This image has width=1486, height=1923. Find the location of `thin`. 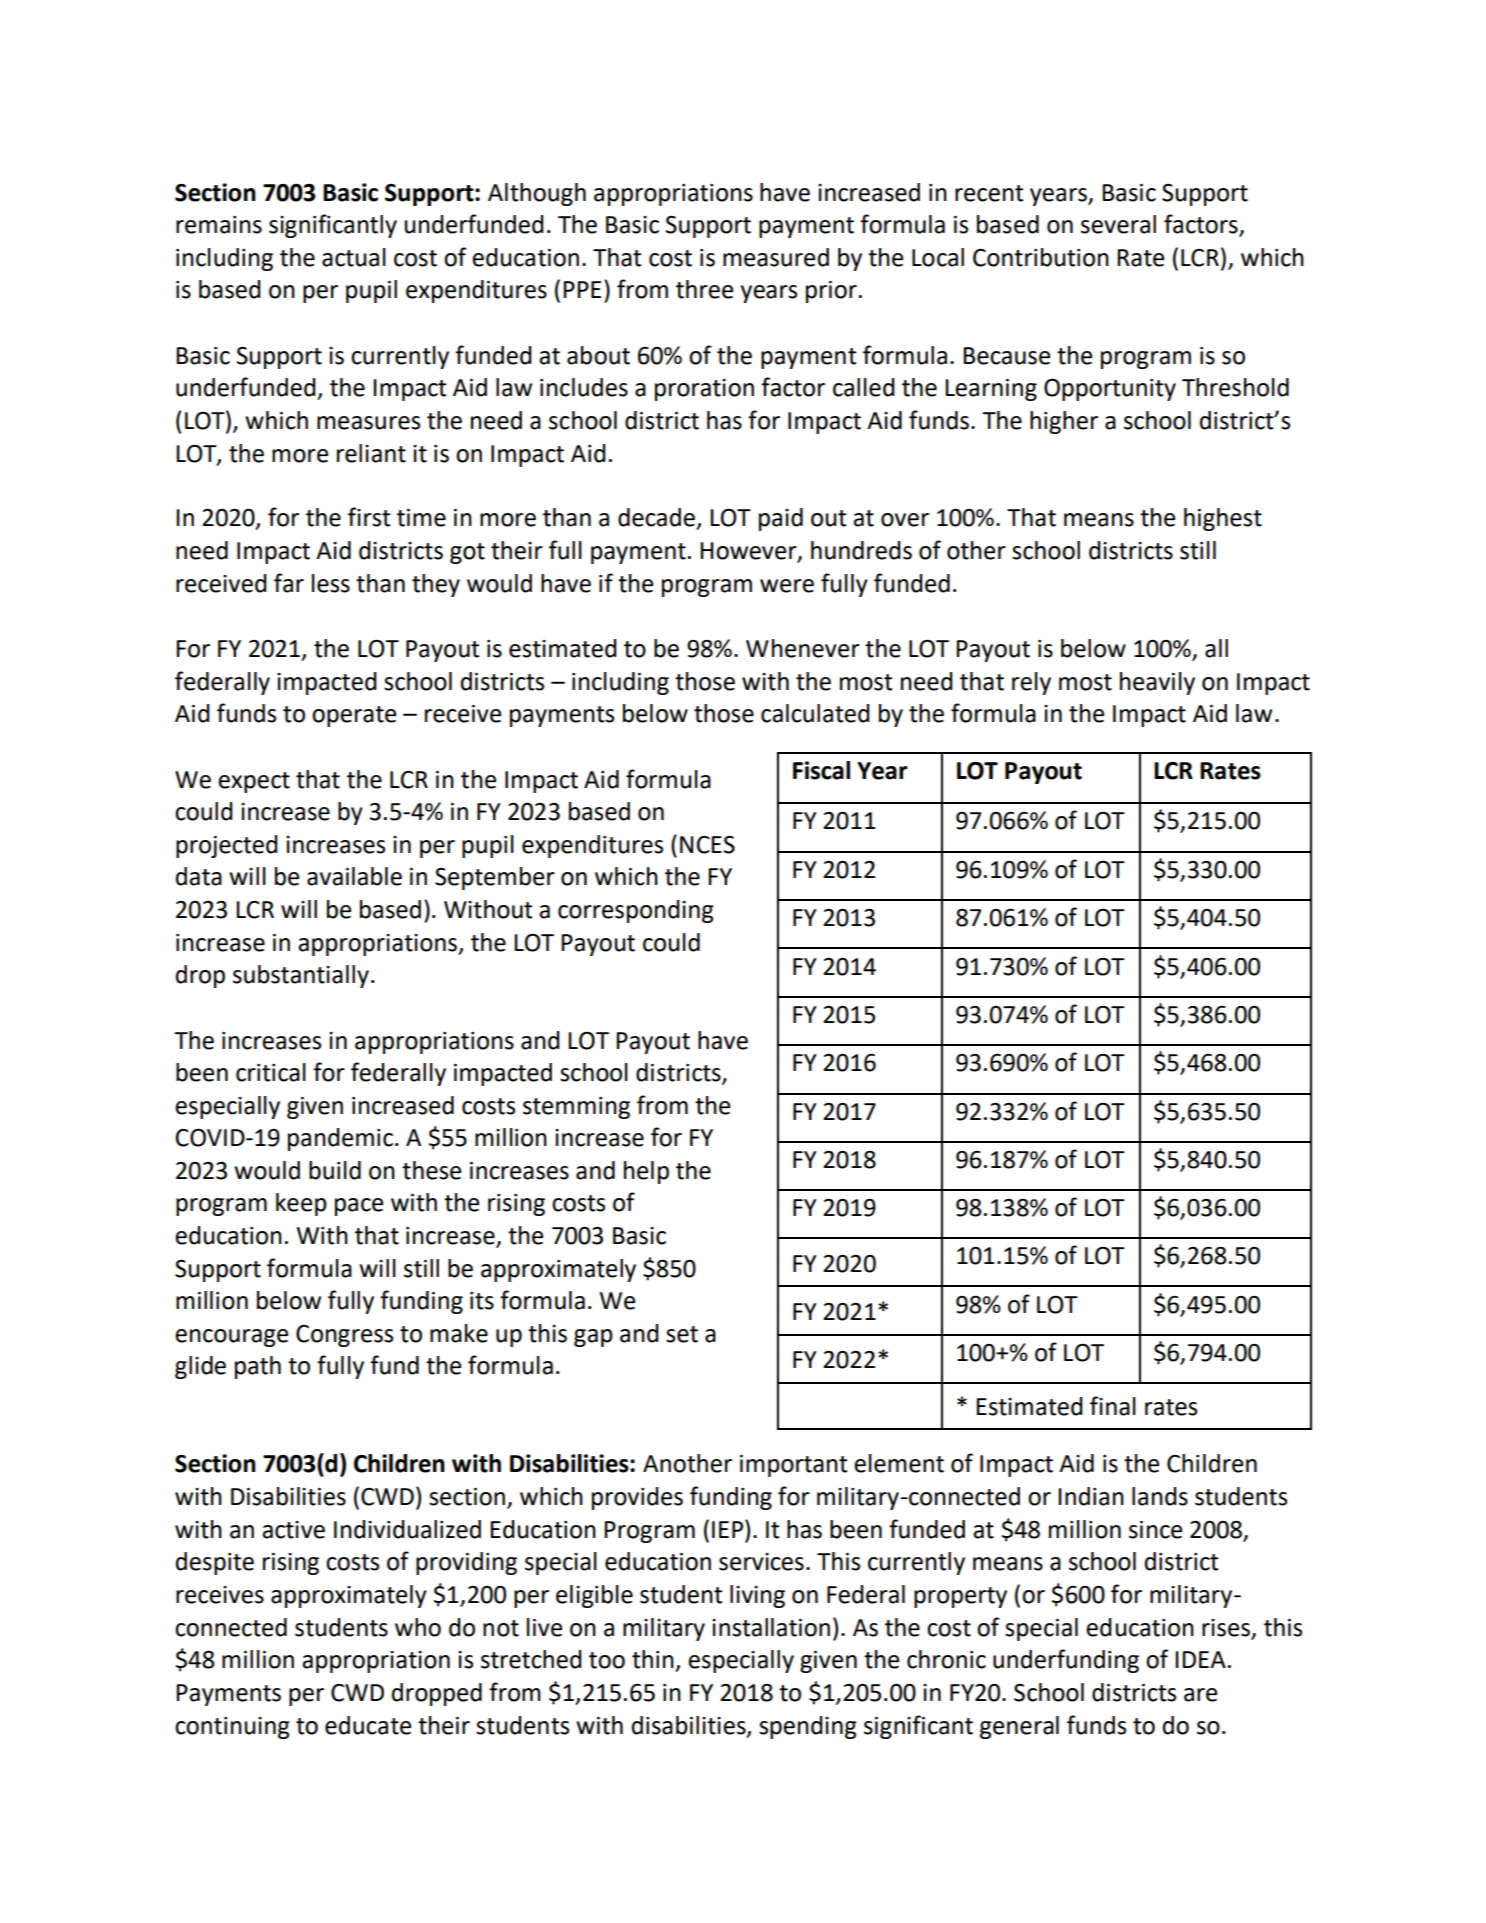

thin is located at coordinates (653, 1659).
